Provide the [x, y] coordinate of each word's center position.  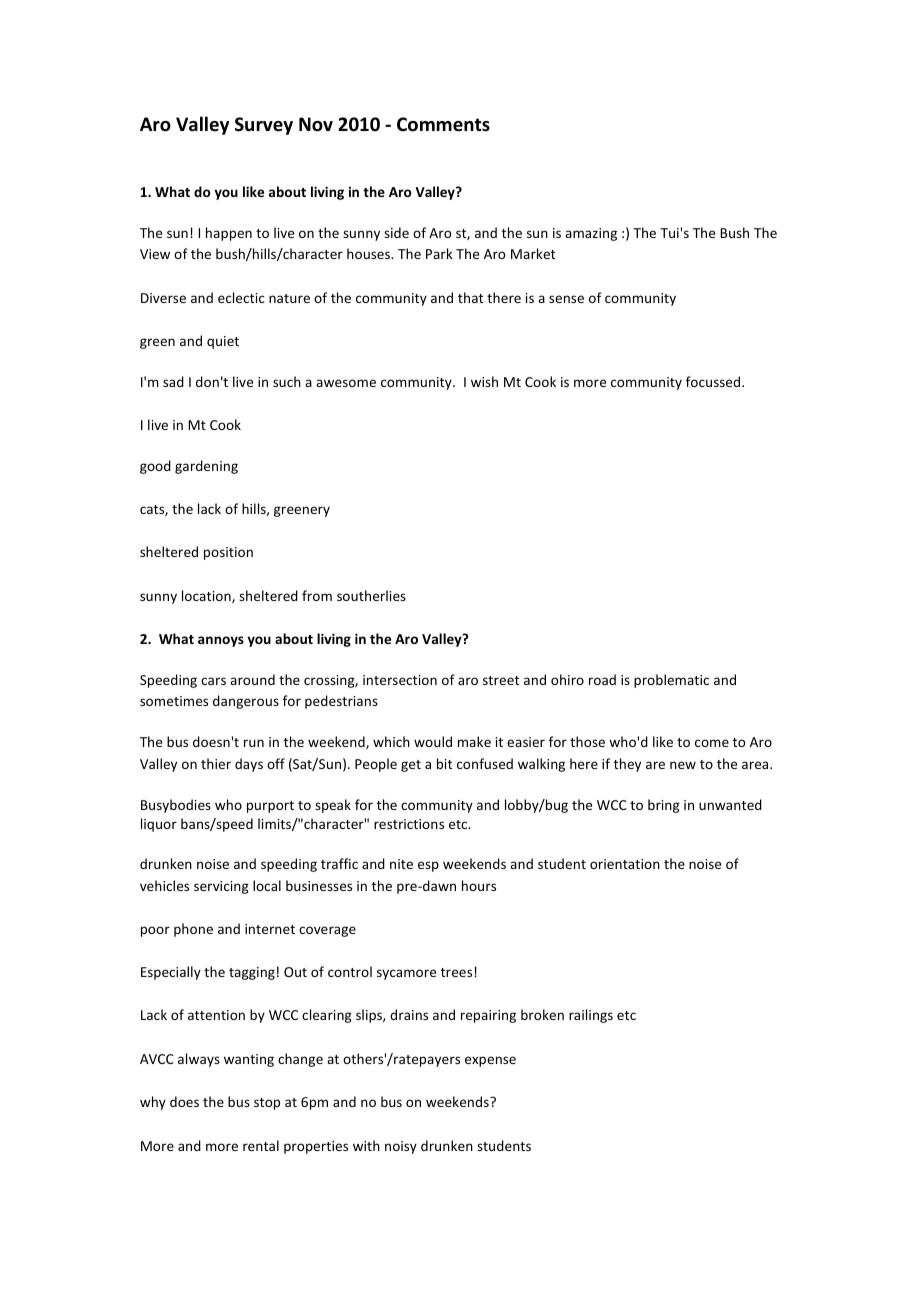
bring [664, 806]
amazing [591, 234]
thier [216, 763]
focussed [714, 381]
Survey [264, 126]
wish [484, 381]
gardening [206, 467]
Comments [443, 124]
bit [444, 763]
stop [267, 1104]
